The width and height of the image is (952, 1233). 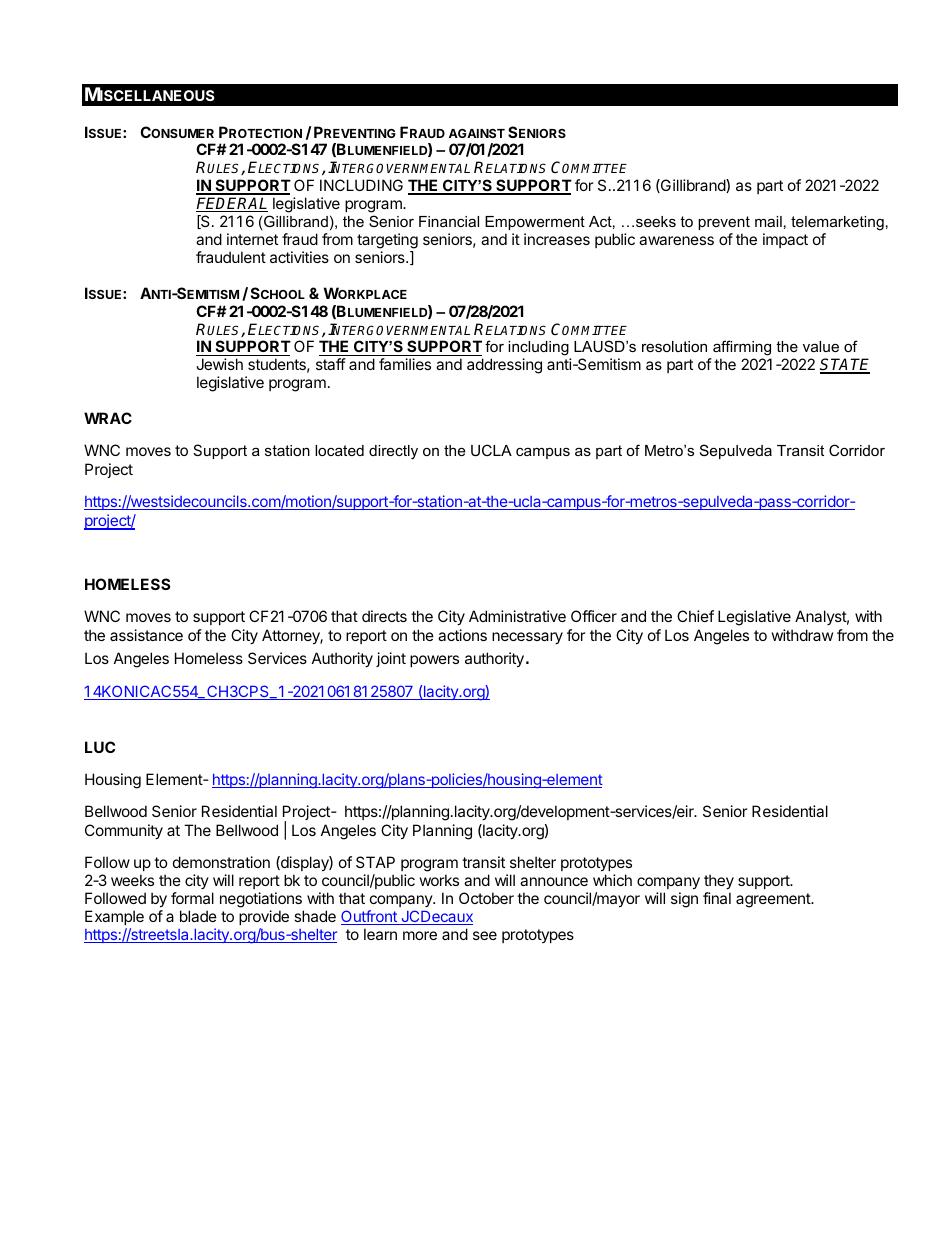 I want to click on mail, so click(x=768, y=221).
